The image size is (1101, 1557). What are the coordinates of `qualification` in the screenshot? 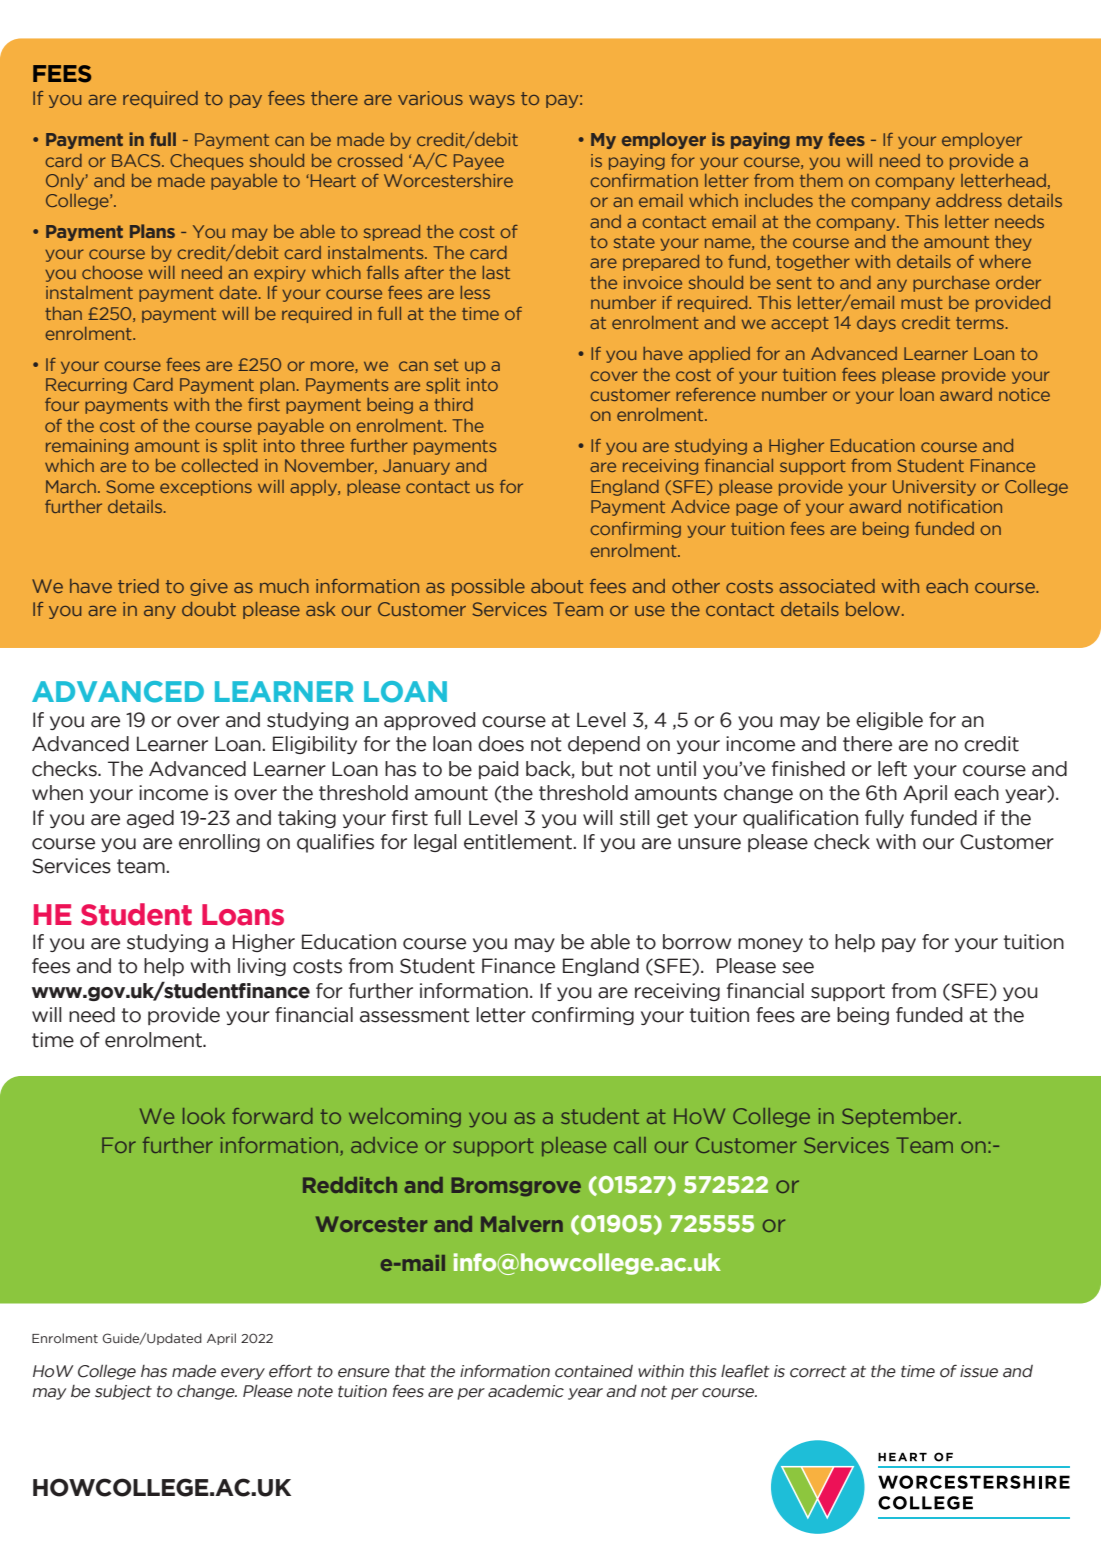 It's located at (800, 819).
